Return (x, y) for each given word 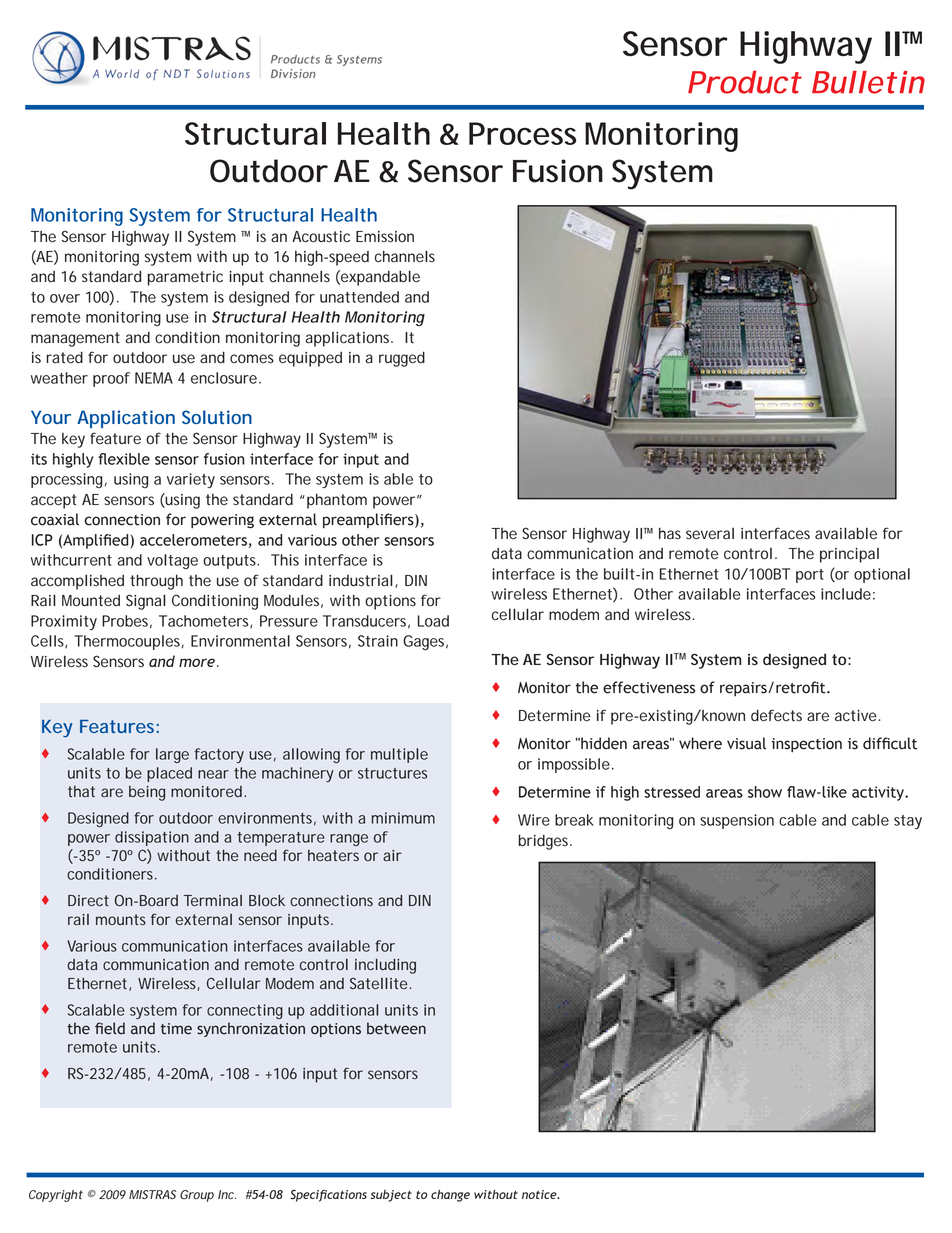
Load (433, 621)
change (450, 1196)
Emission (385, 237)
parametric (185, 278)
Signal (146, 602)
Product (744, 82)
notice (540, 1194)
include (846, 594)
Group (197, 1196)
